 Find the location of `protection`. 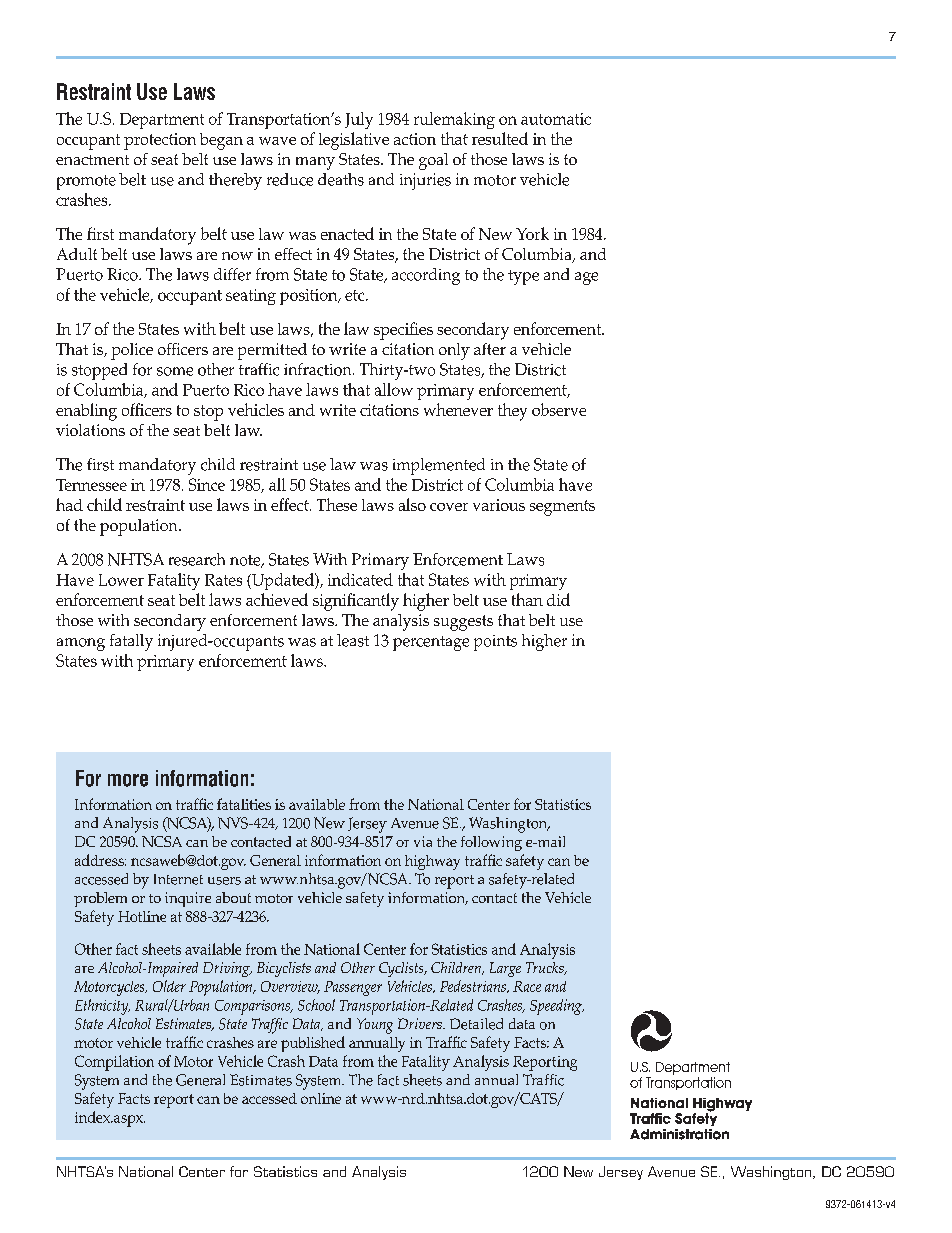

protection is located at coordinates (160, 141).
